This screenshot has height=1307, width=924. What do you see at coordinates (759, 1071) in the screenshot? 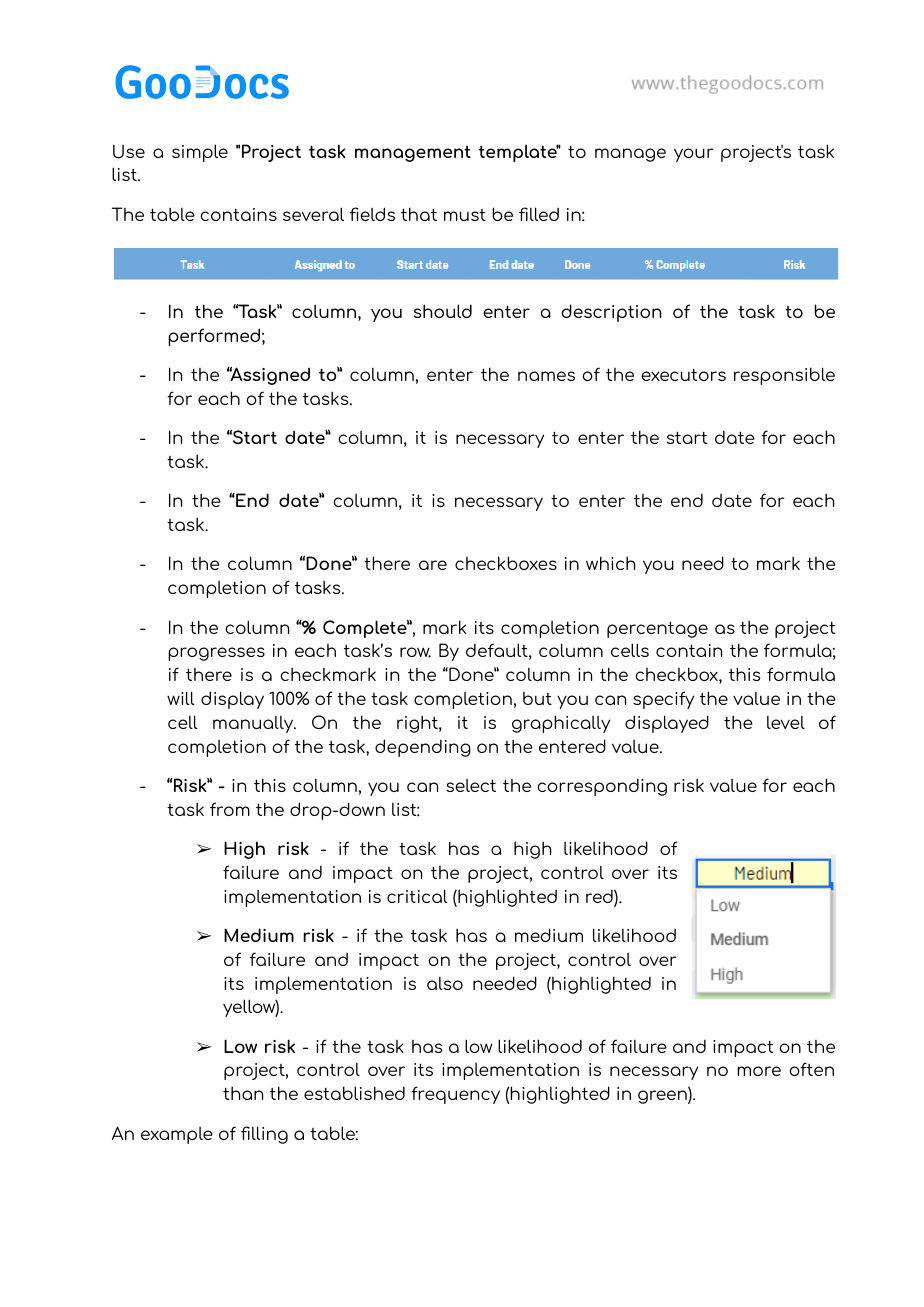
I see `more` at bounding box center [759, 1071].
